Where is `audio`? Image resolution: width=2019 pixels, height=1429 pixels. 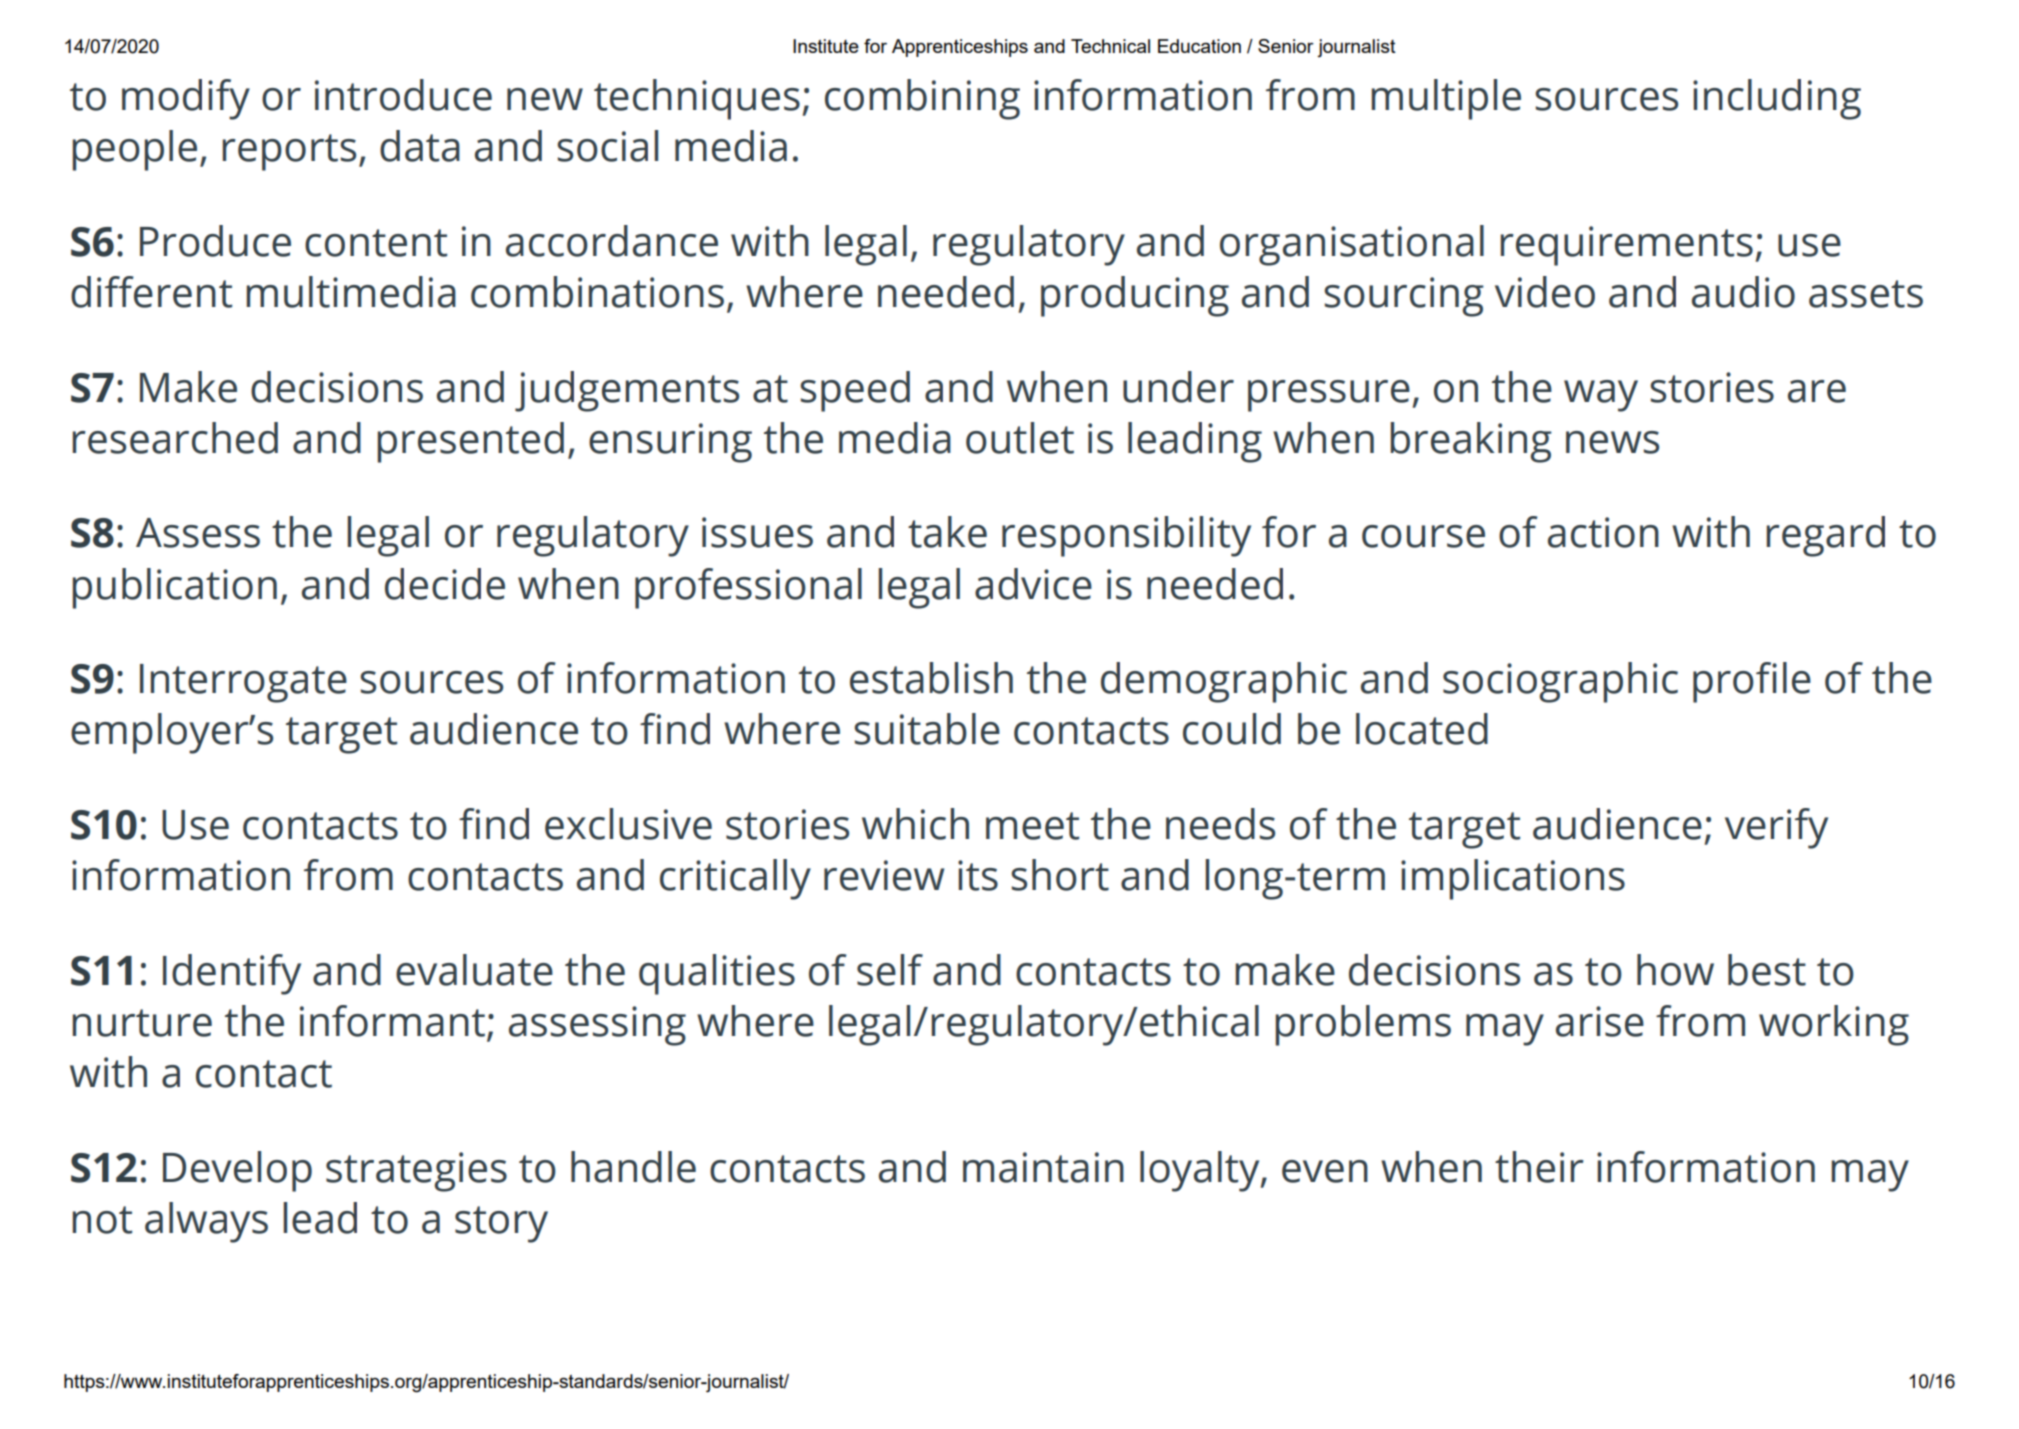 audio is located at coordinates (1743, 292).
